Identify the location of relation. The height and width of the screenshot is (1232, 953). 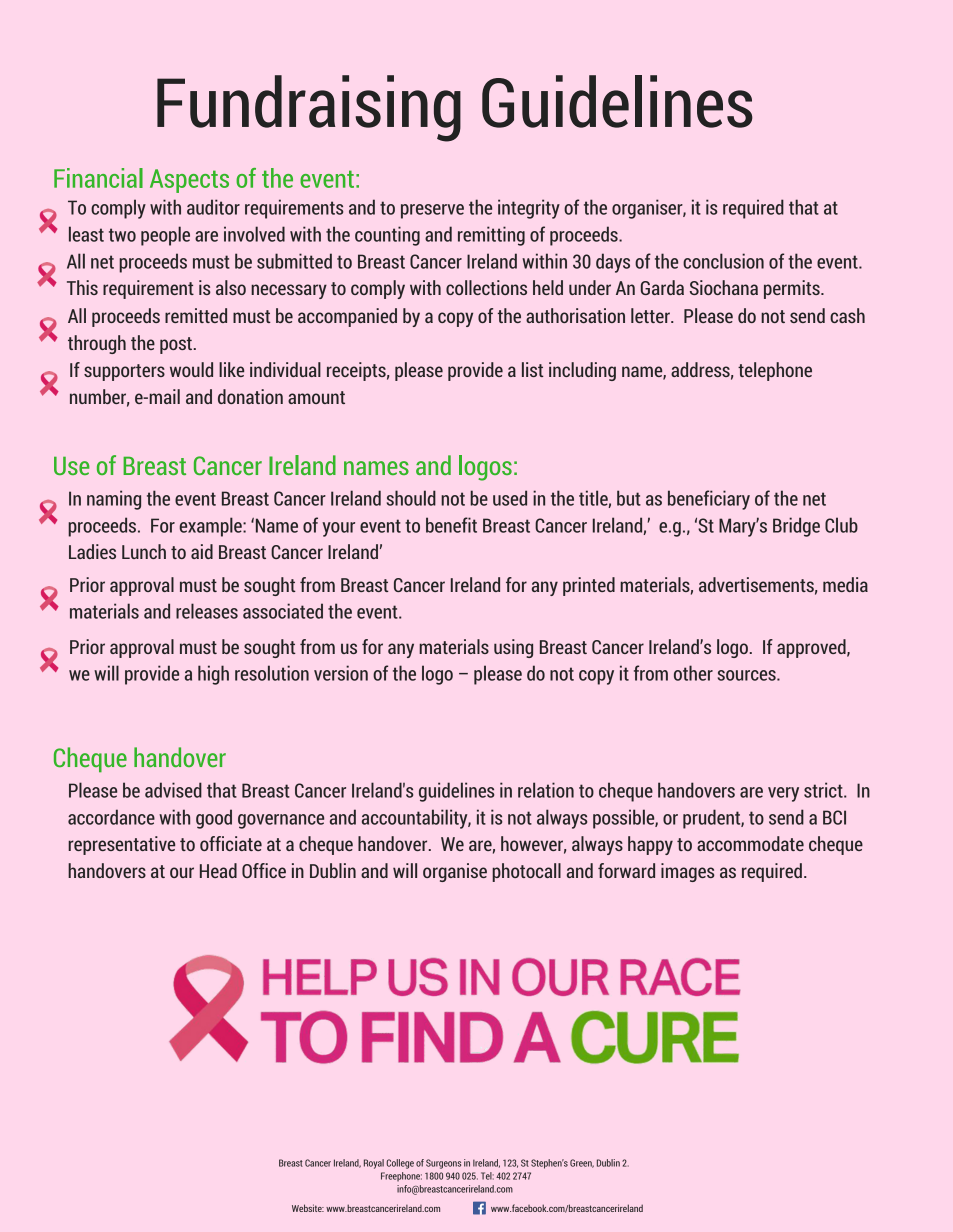
(546, 790).
